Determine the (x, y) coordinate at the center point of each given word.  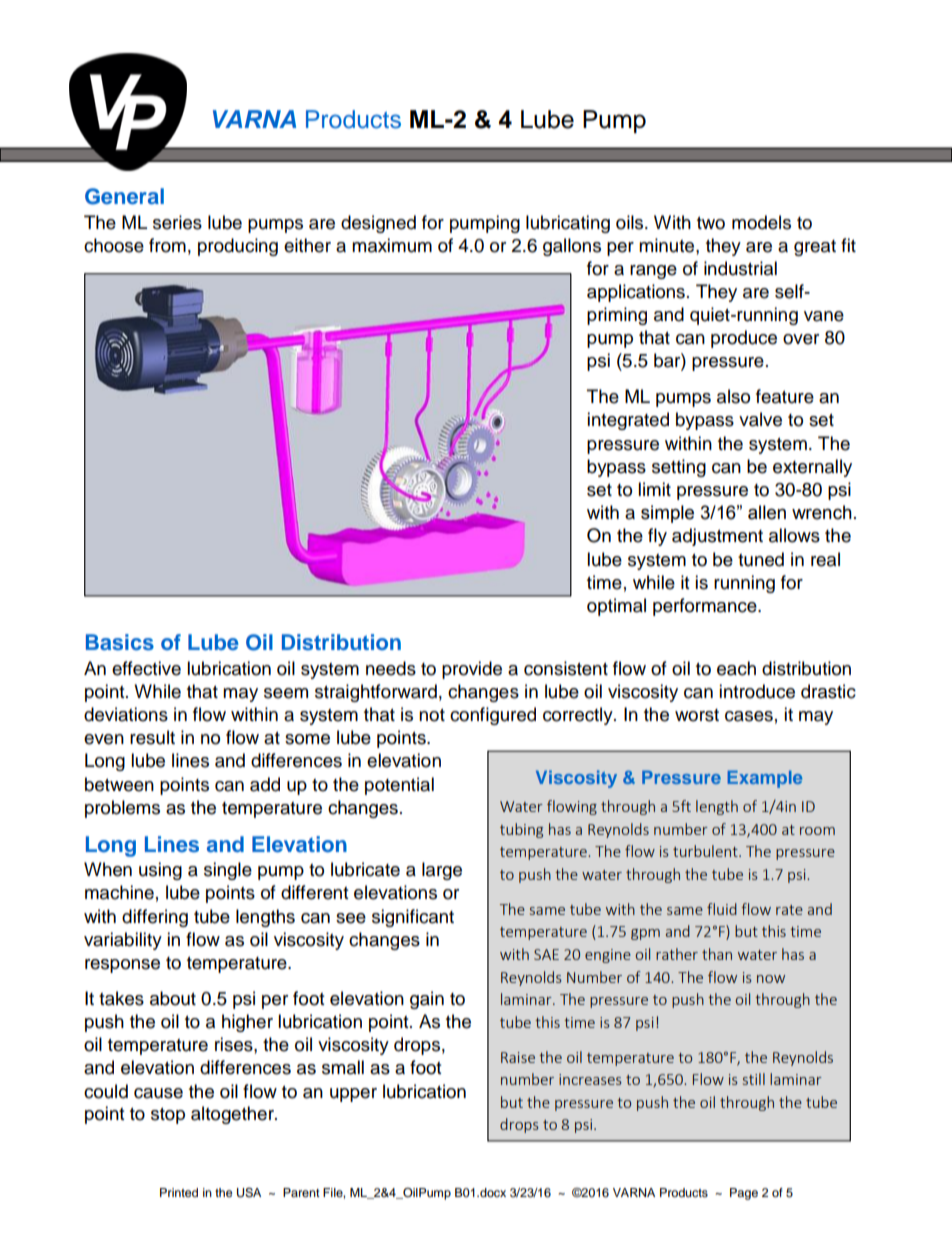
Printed (179, 1192)
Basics (120, 642)
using (160, 871)
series (177, 222)
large (442, 871)
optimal (616, 607)
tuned (761, 559)
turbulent (706, 851)
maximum (392, 245)
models (761, 222)
